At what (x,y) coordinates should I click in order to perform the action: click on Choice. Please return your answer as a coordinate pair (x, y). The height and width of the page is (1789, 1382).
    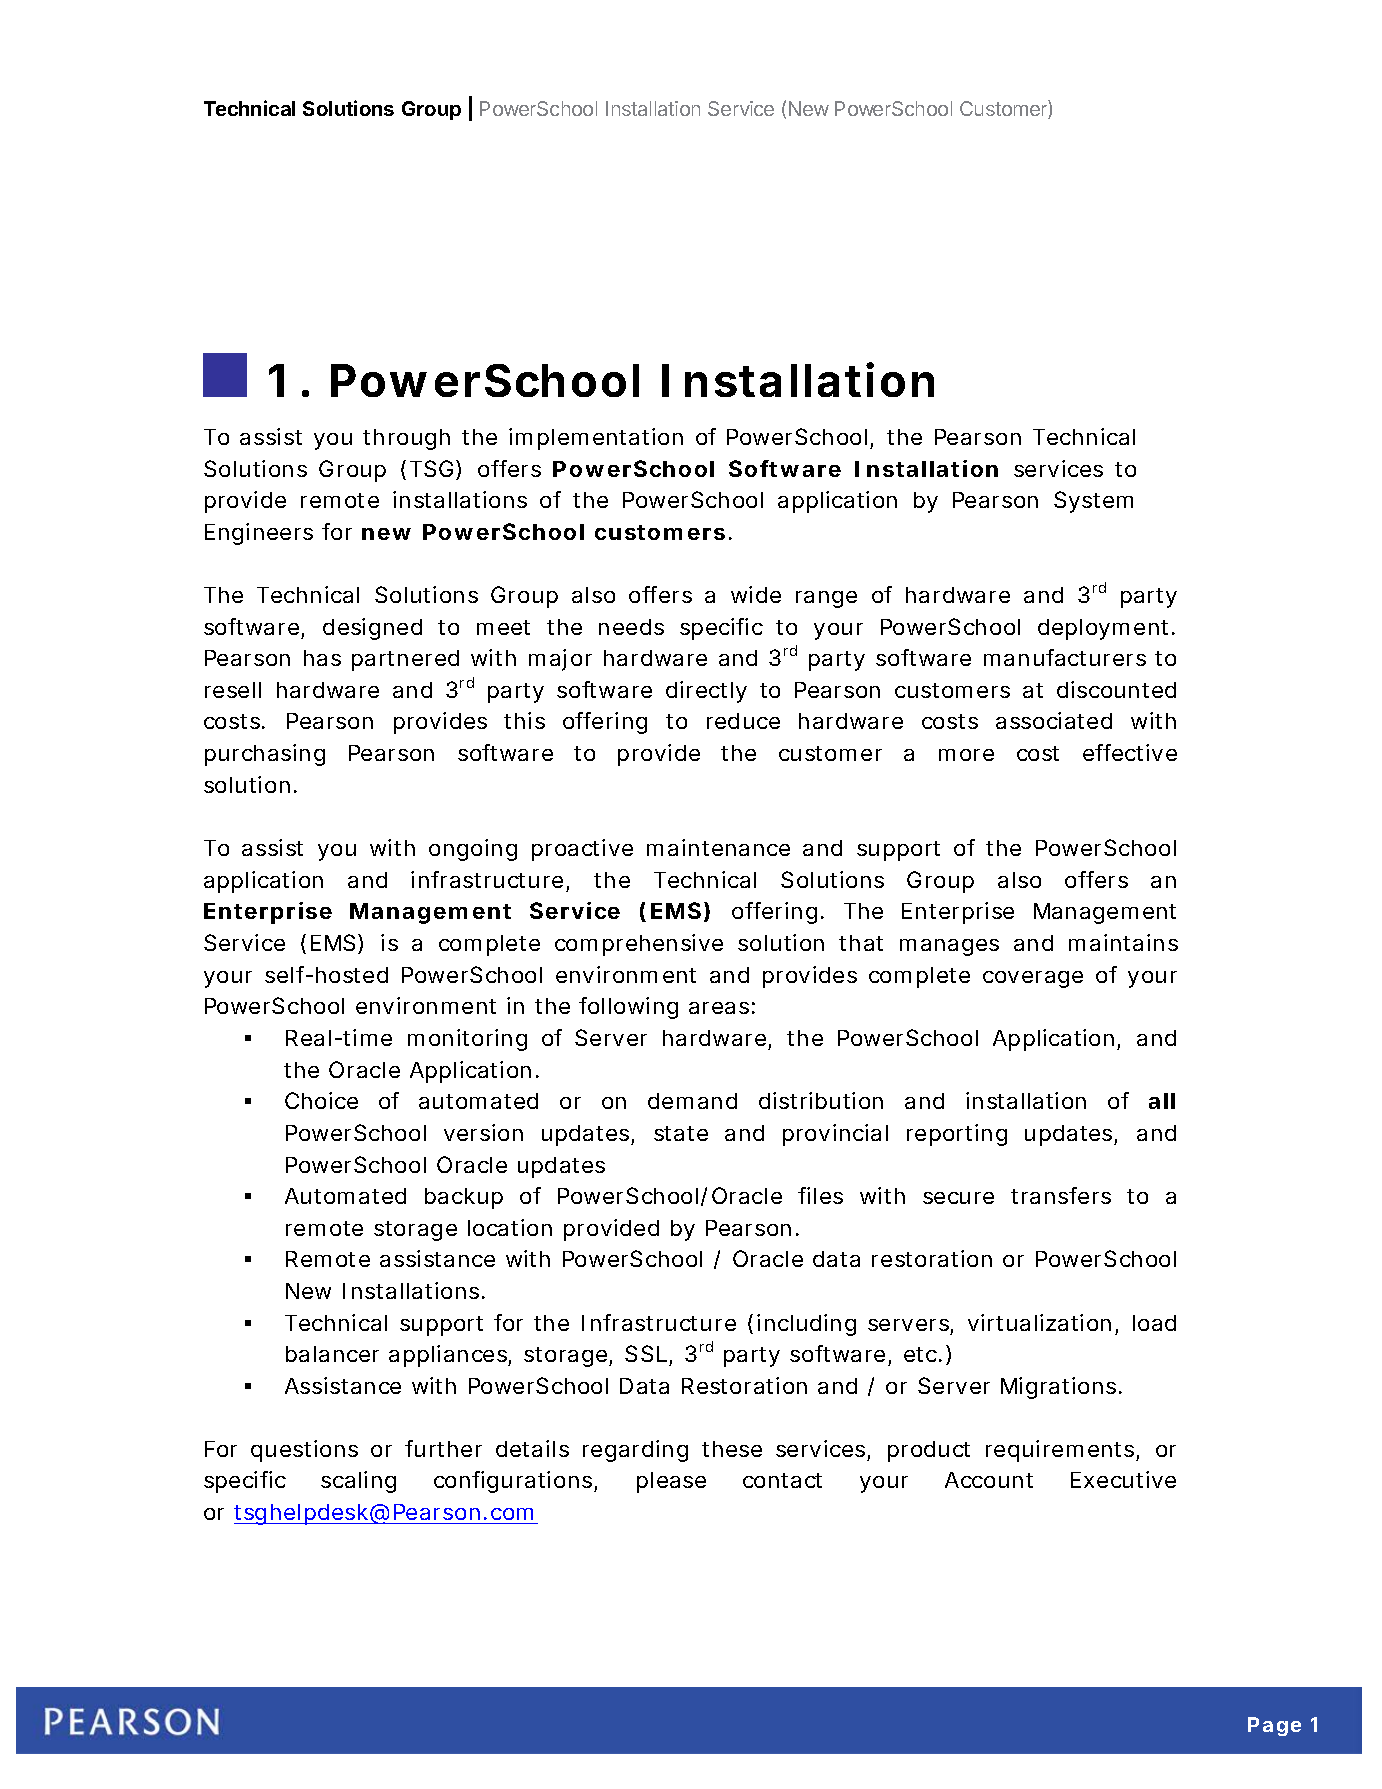
    Looking at the image, I should click on (321, 1100).
